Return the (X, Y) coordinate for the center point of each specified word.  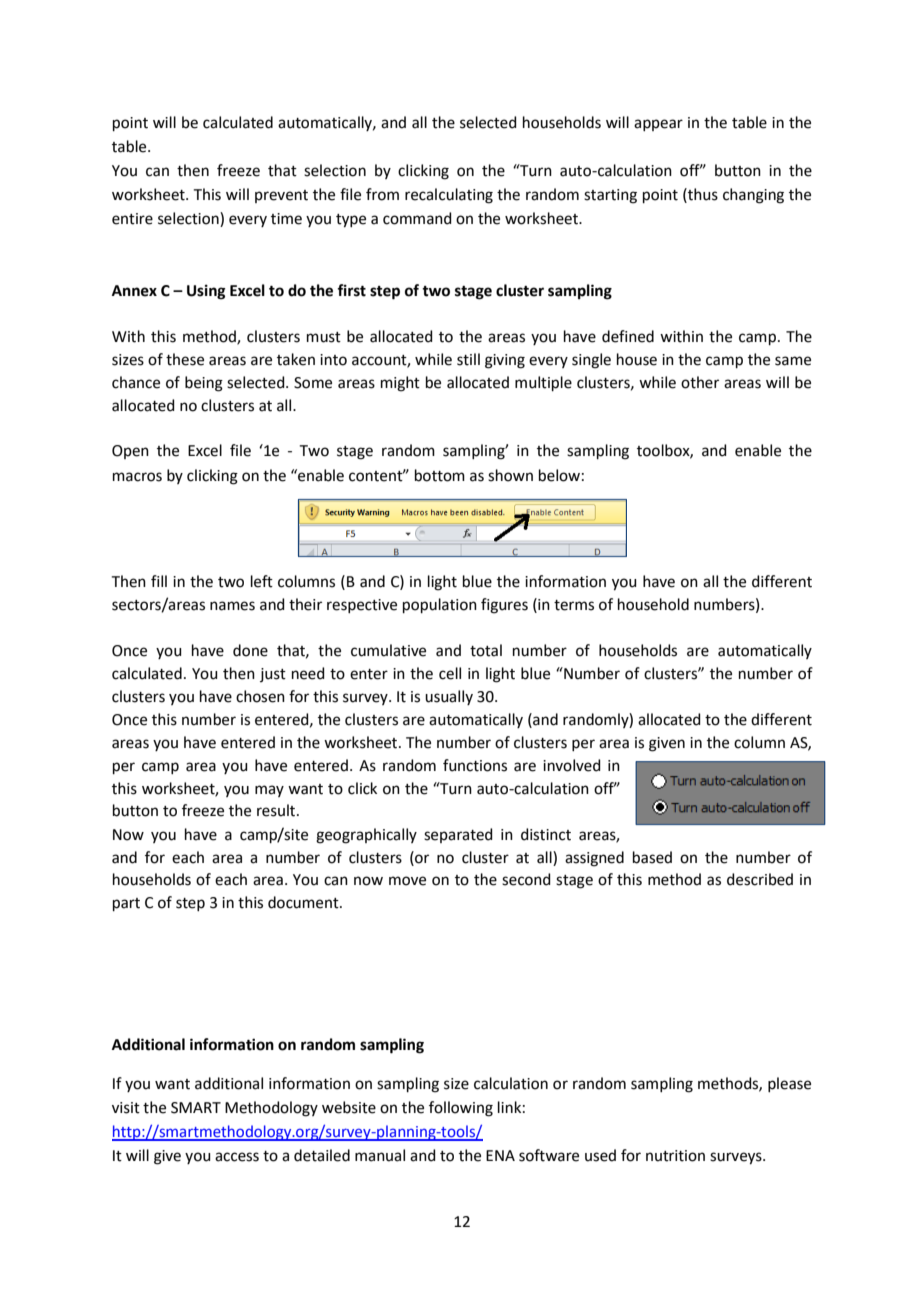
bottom (440, 475)
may (269, 791)
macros (137, 477)
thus (702, 194)
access (237, 1157)
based (652, 857)
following (461, 1109)
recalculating (449, 196)
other (700, 382)
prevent (281, 196)
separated (458, 835)
